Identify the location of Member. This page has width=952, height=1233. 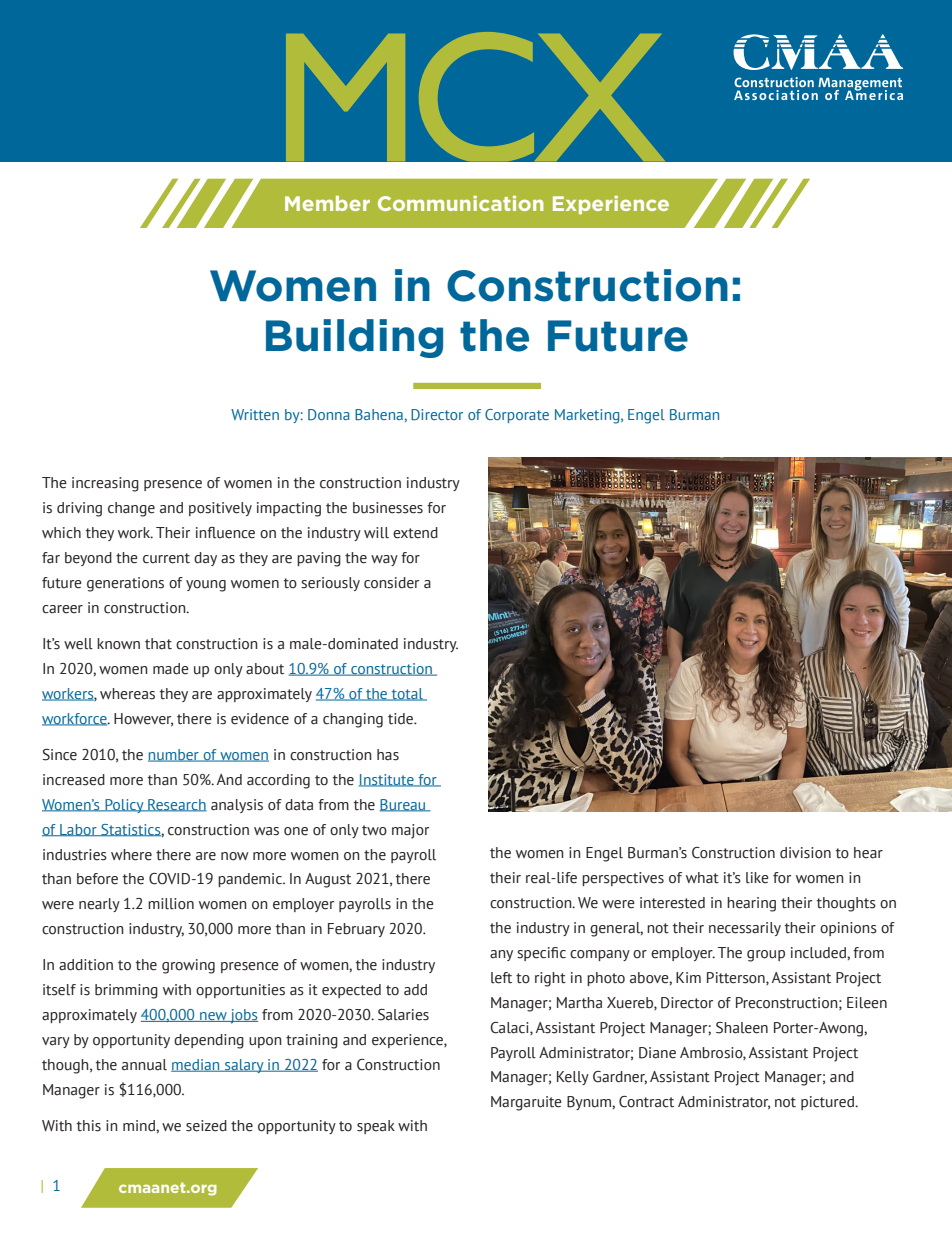
(327, 203).
